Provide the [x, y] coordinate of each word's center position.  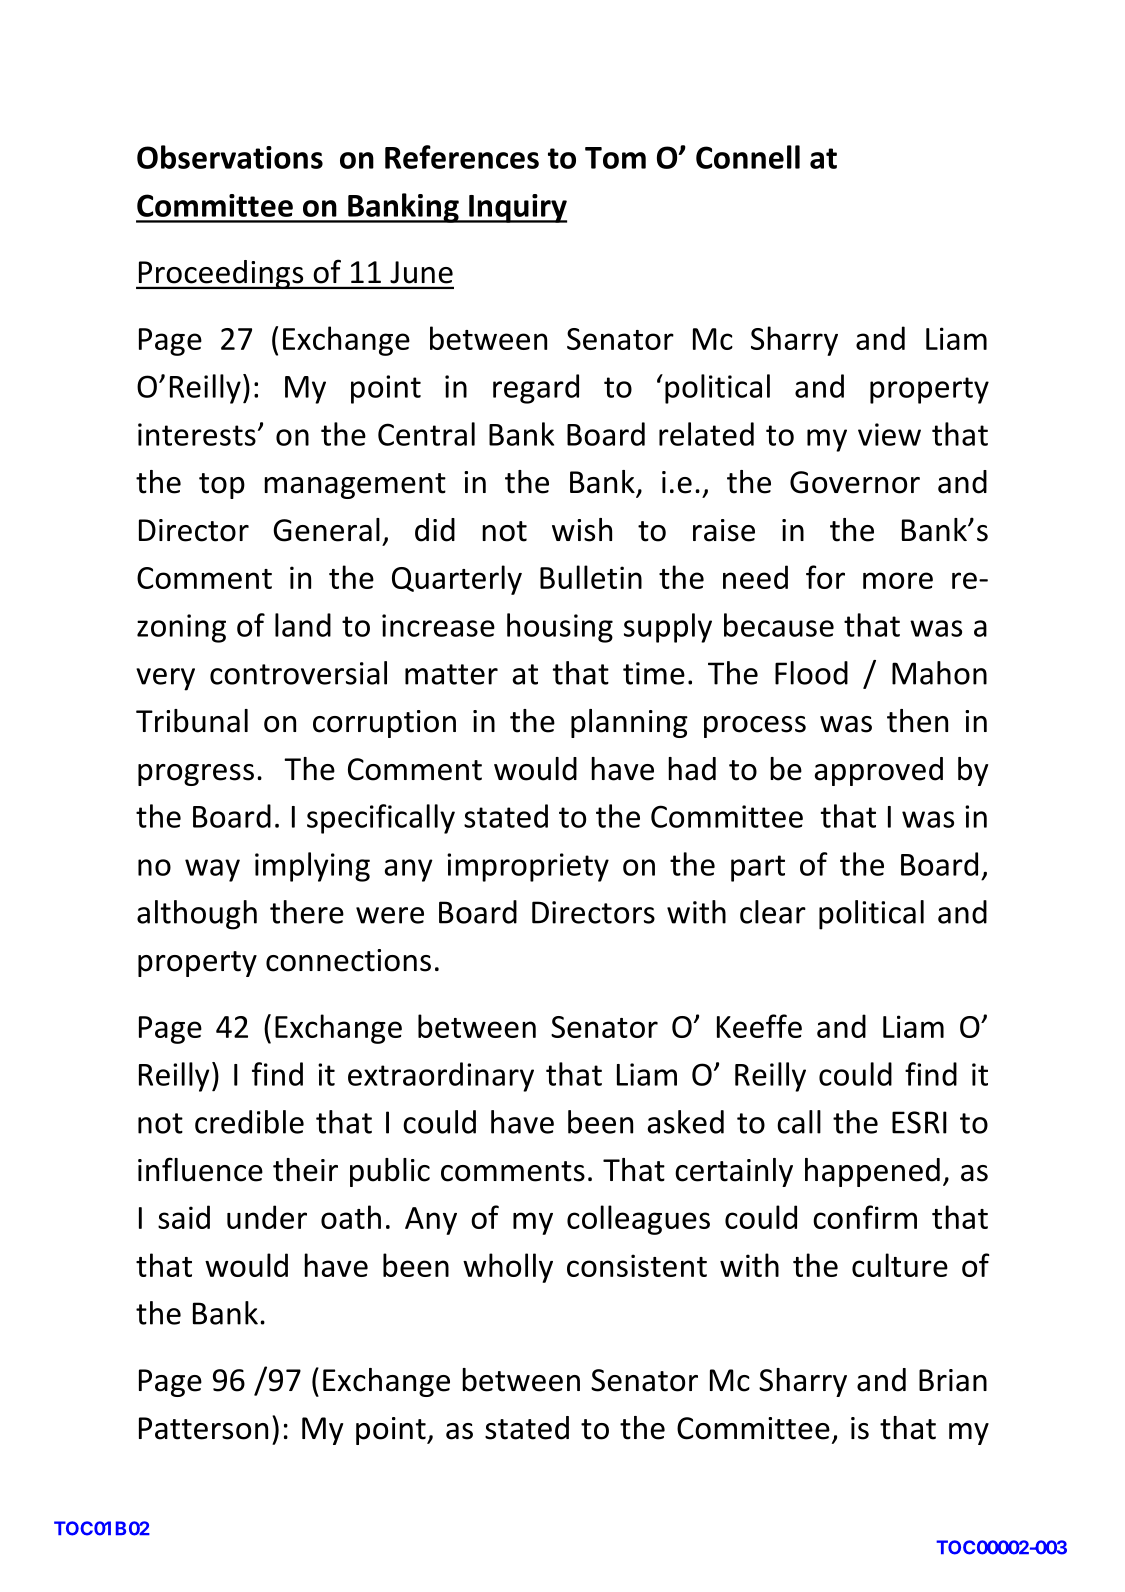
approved [879, 771]
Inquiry [517, 208]
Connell [748, 157]
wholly [508, 1268]
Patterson [203, 1428]
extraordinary [441, 1077]
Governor [855, 482]
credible [249, 1122]
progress [196, 775]
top [222, 486]
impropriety [528, 867]
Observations [230, 157]
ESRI [919, 1122]
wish [582, 530]
